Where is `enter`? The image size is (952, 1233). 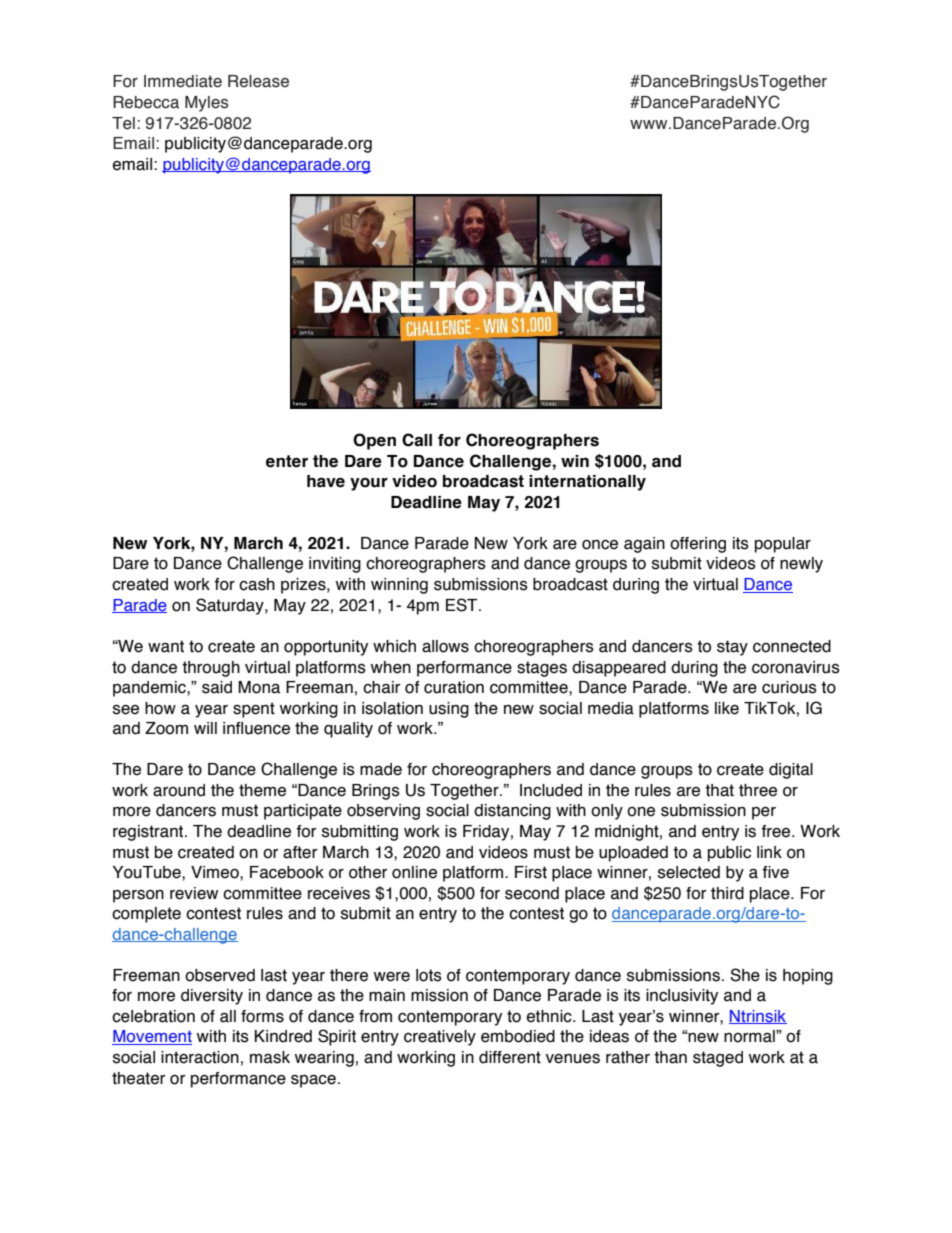 enter is located at coordinates (287, 461).
